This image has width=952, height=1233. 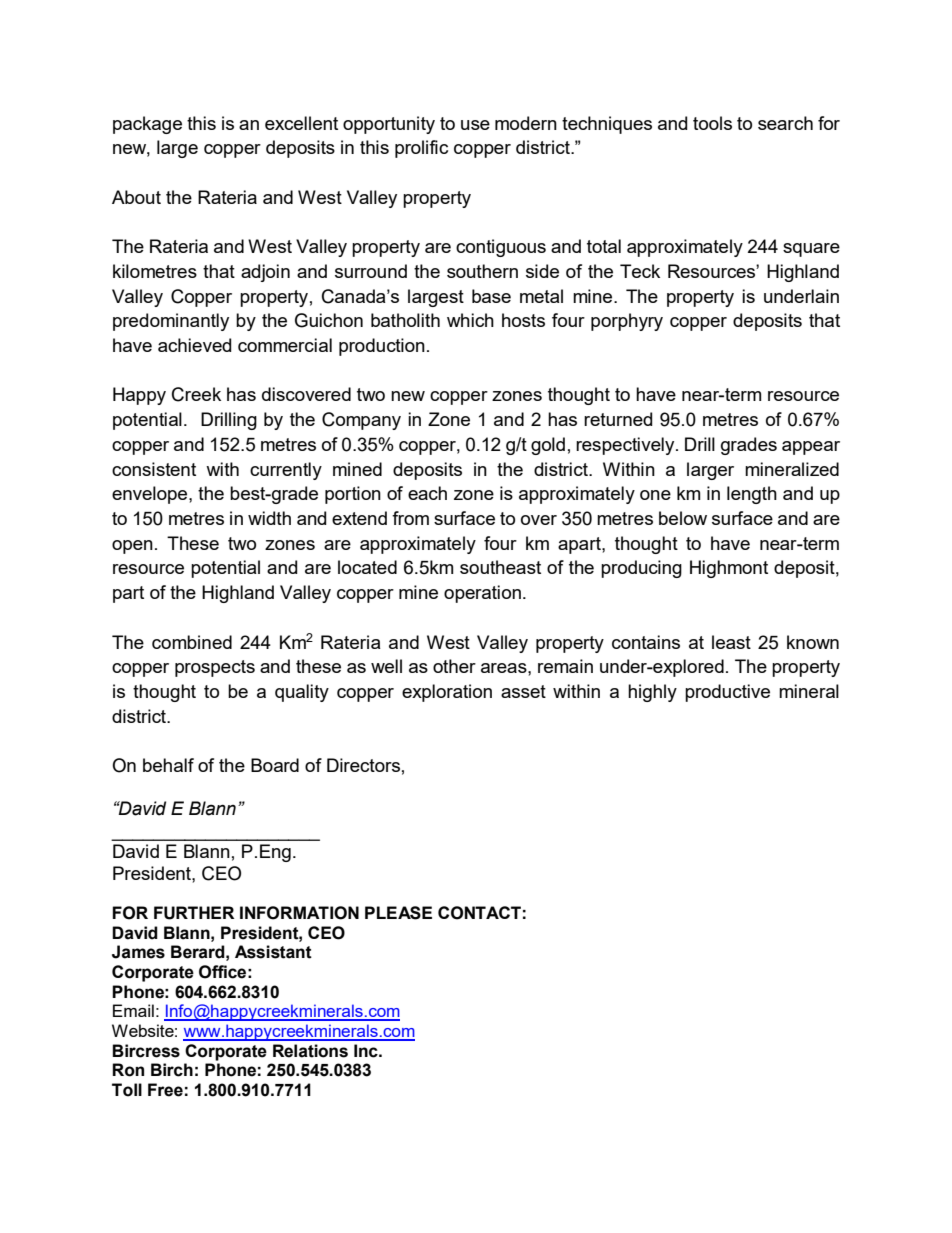 I want to click on behalf, so click(x=168, y=765).
